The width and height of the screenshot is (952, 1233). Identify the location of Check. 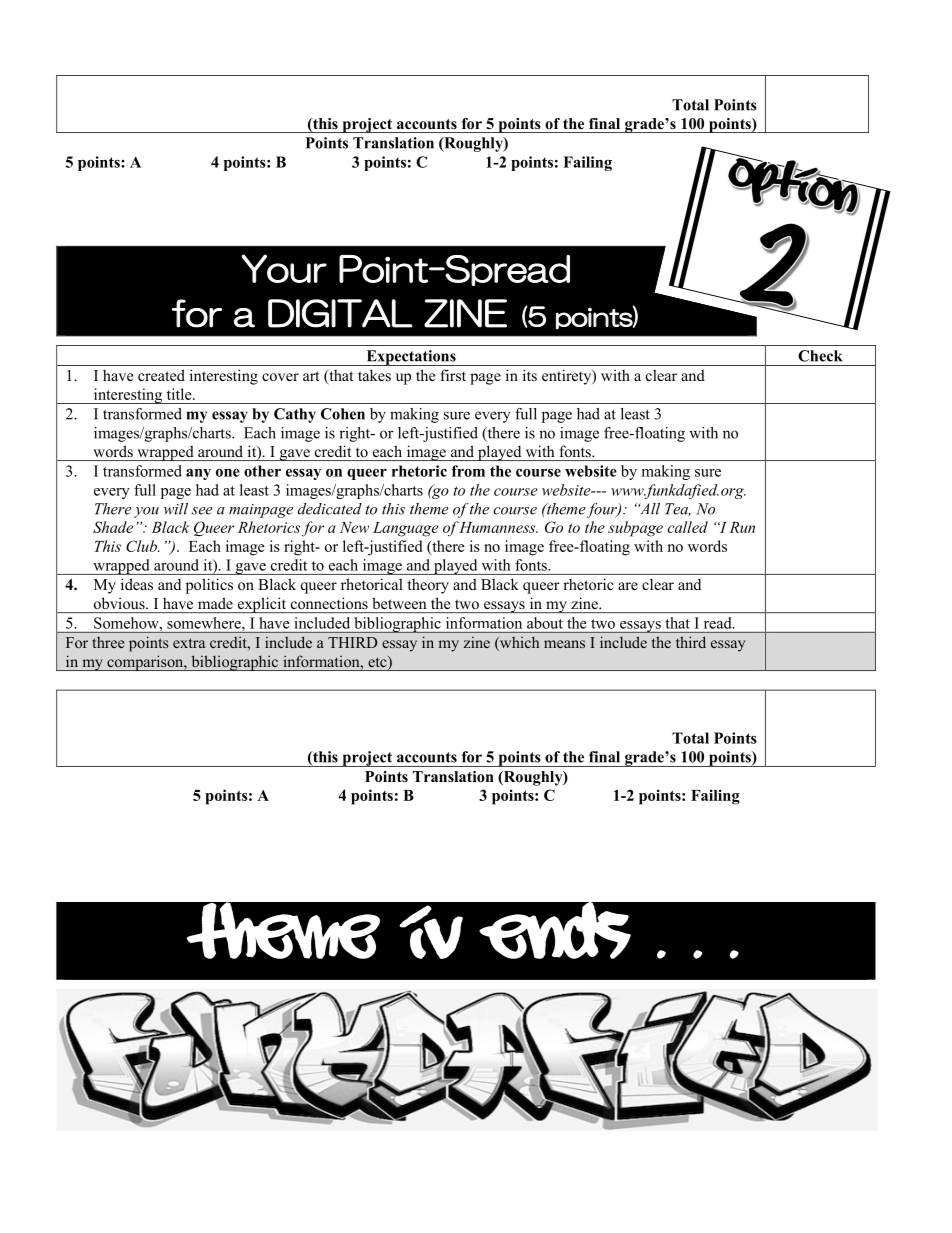
(820, 356).
